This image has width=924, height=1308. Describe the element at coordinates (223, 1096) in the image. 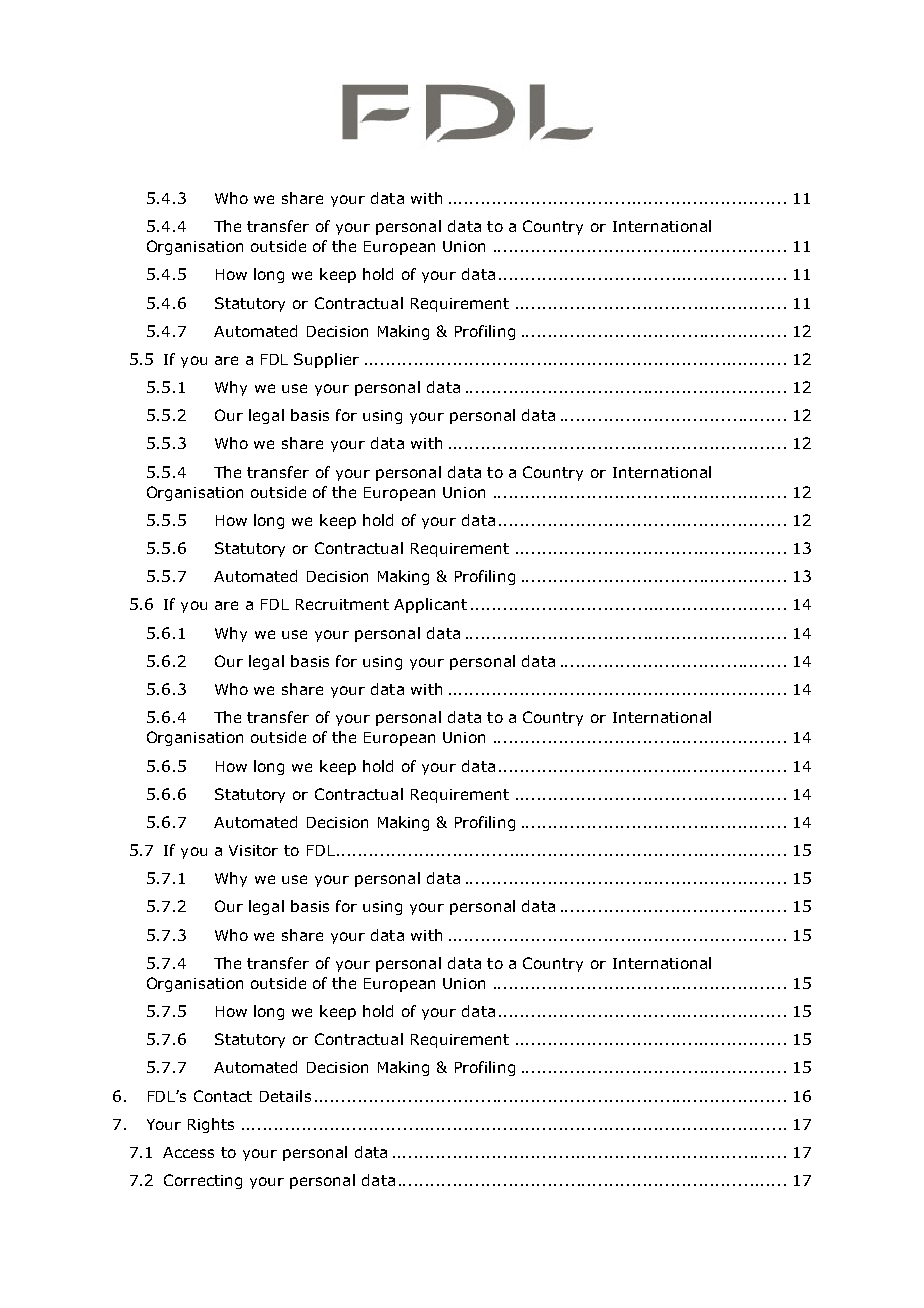

I see `Contact` at that location.
